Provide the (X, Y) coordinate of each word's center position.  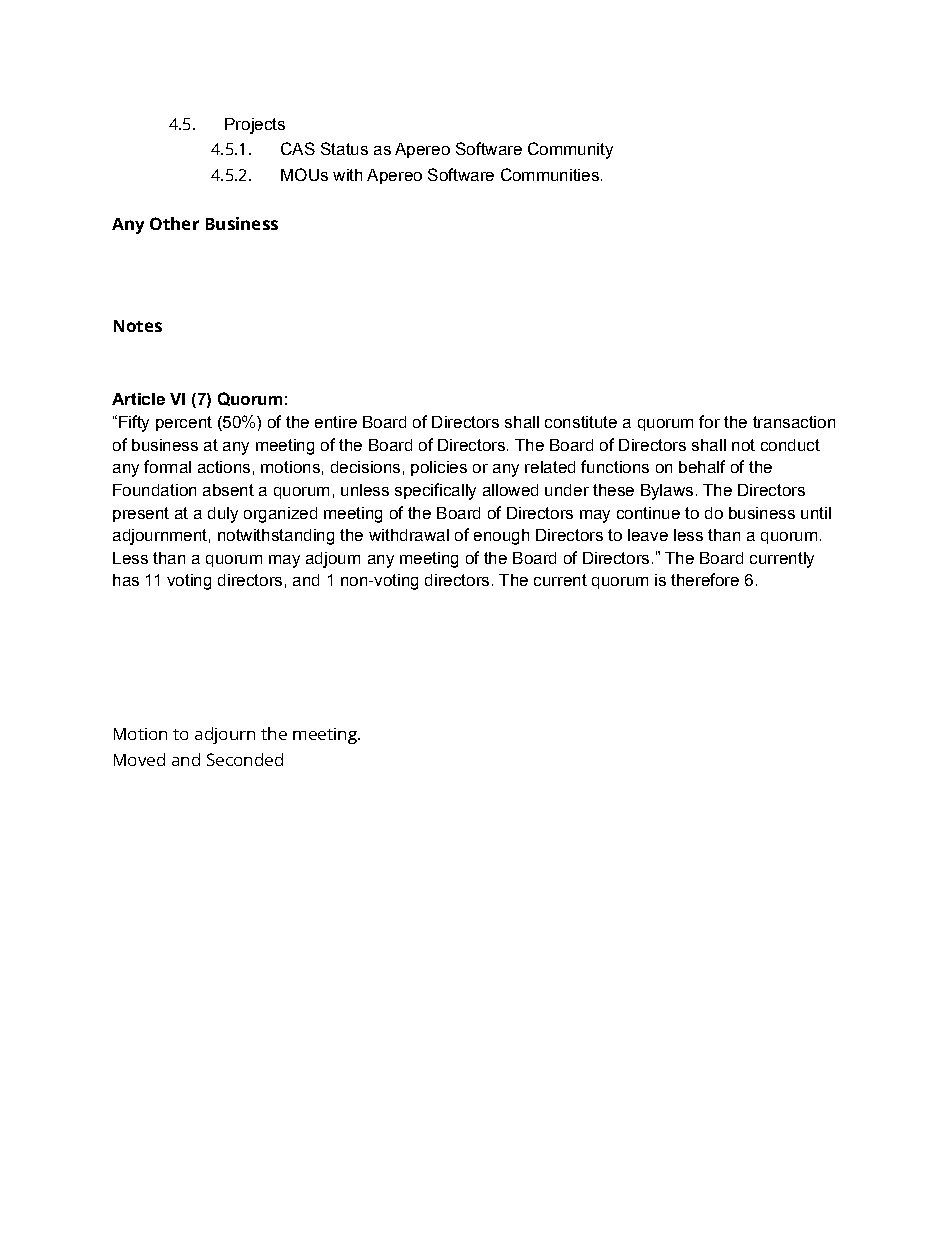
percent (184, 423)
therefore (705, 579)
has (126, 580)
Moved (139, 759)
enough (501, 537)
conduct (790, 445)
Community (570, 150)
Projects (255, 126)
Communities (550, 174)
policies (439, 468)
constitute (581, 422)
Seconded (245, 759)
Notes (138, 326)
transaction (794, 422)
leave (648, 535)
